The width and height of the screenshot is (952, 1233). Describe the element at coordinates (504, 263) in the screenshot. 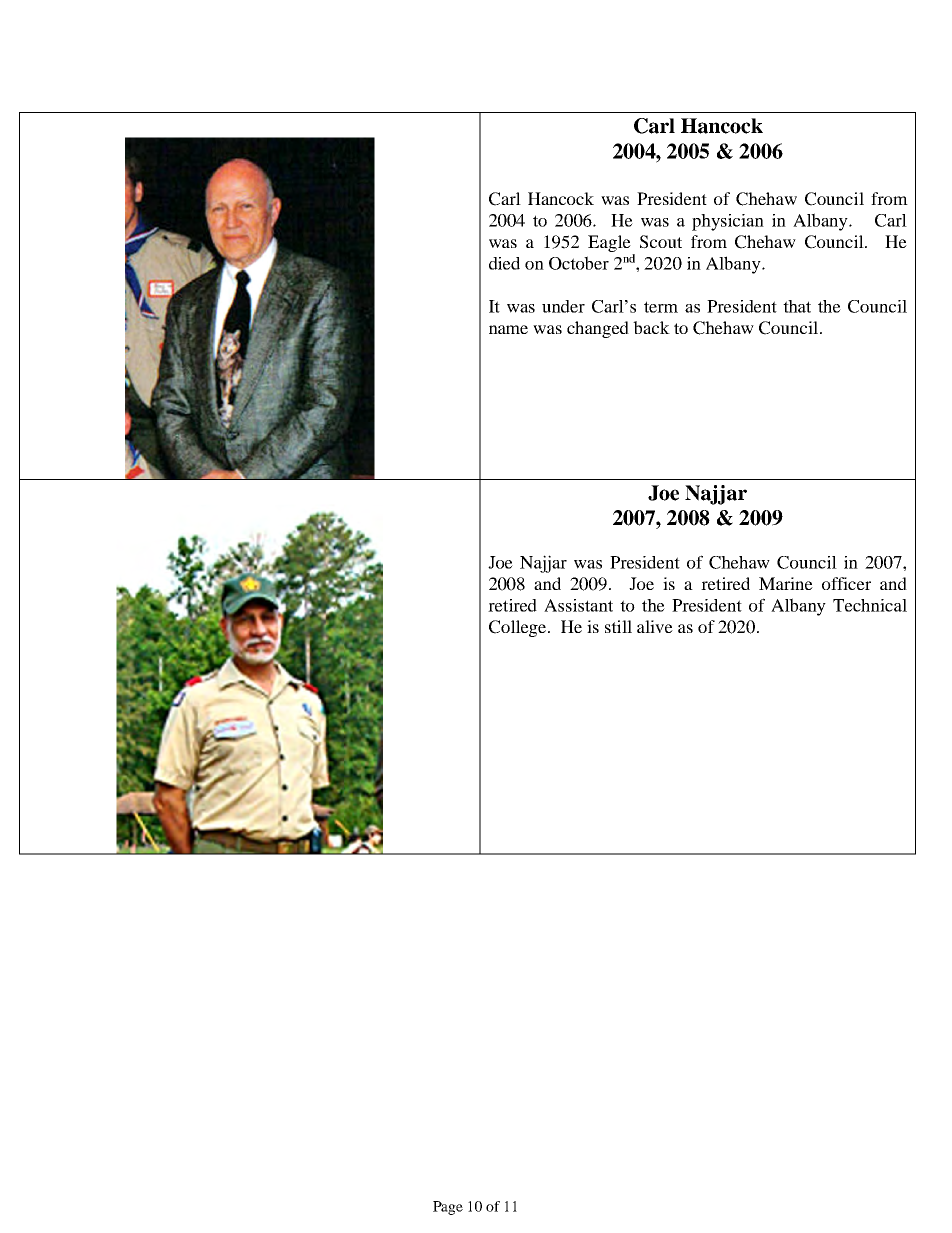

I see `died` at that location.
